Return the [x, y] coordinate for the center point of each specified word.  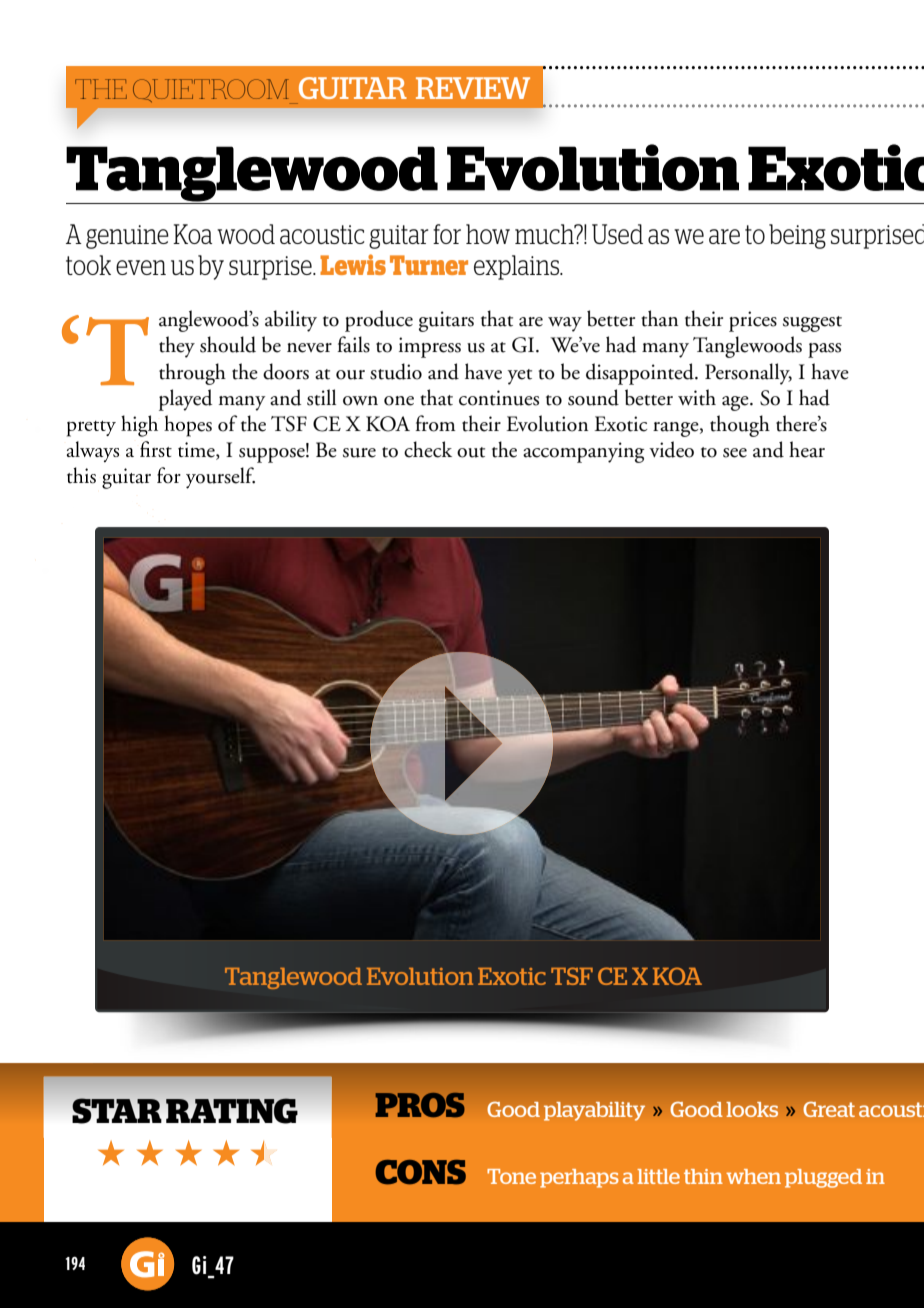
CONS [420, 1172]
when [753, 1176]
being [797, 236]
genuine [127, 237]
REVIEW [473, 88]
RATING [232, 1111]
